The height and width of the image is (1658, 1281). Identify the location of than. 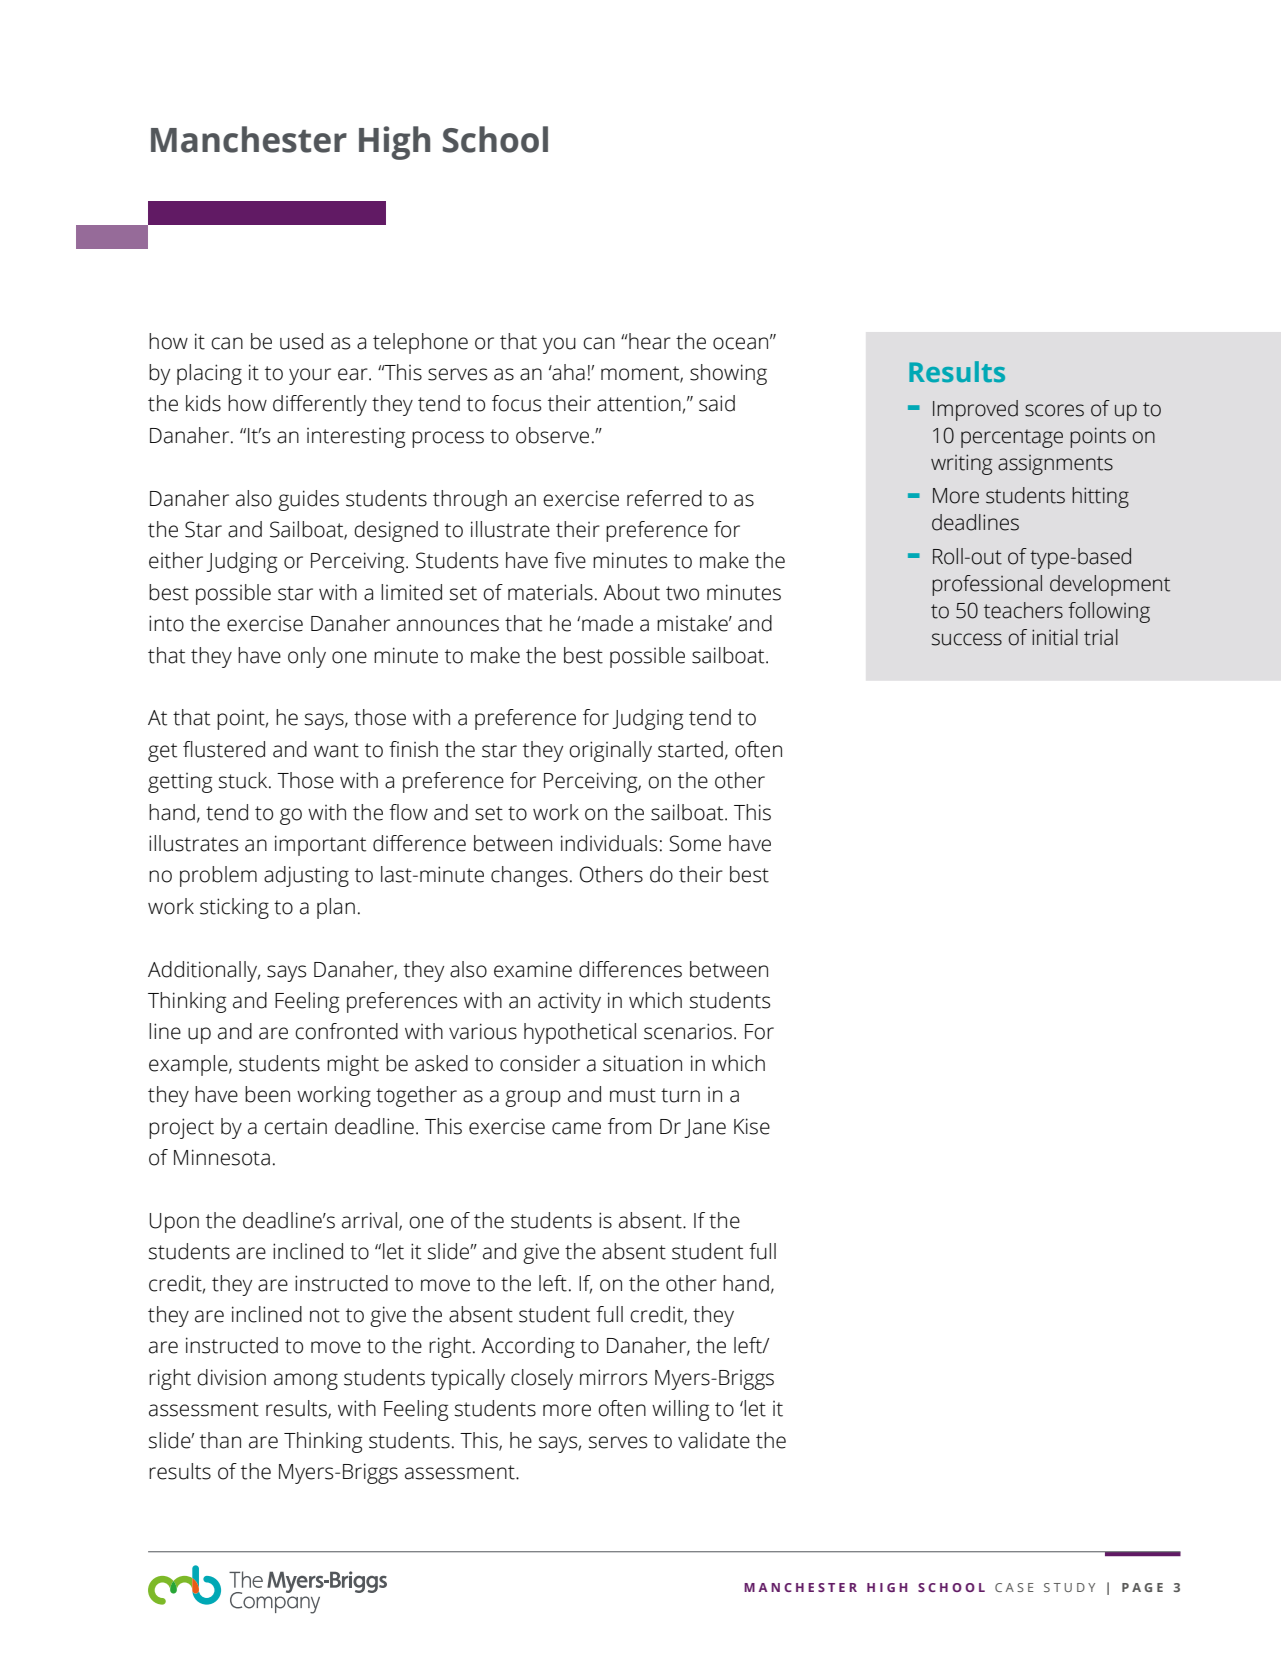
(220, 1440).
